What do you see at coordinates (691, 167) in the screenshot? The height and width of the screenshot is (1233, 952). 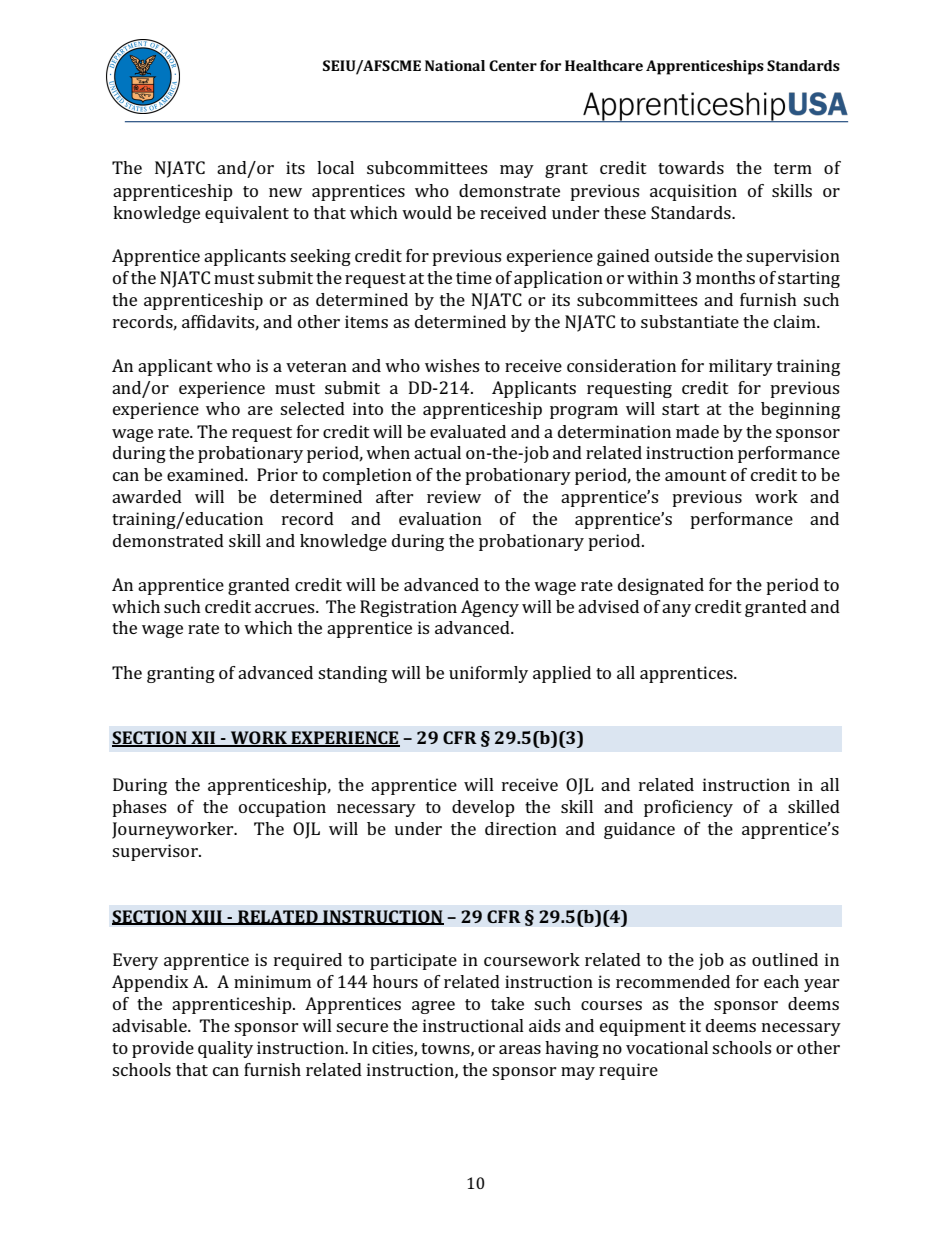 I see `towards` at bounding box center [691, 167].
